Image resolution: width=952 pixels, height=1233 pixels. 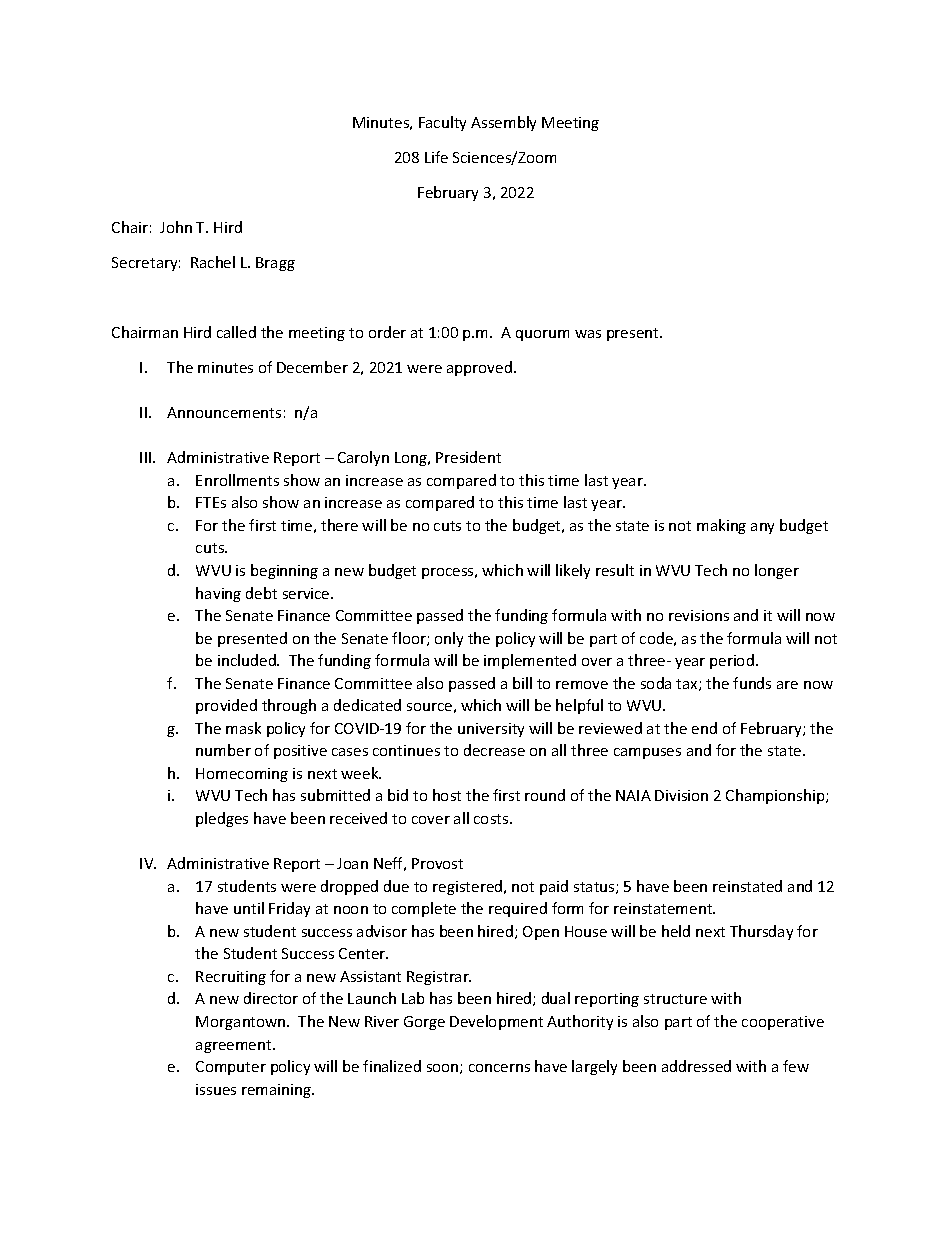 What do you see at coordinates (231, 1068) in the screenshot?
I see `Computer` at bounding box center [231, 1068].
